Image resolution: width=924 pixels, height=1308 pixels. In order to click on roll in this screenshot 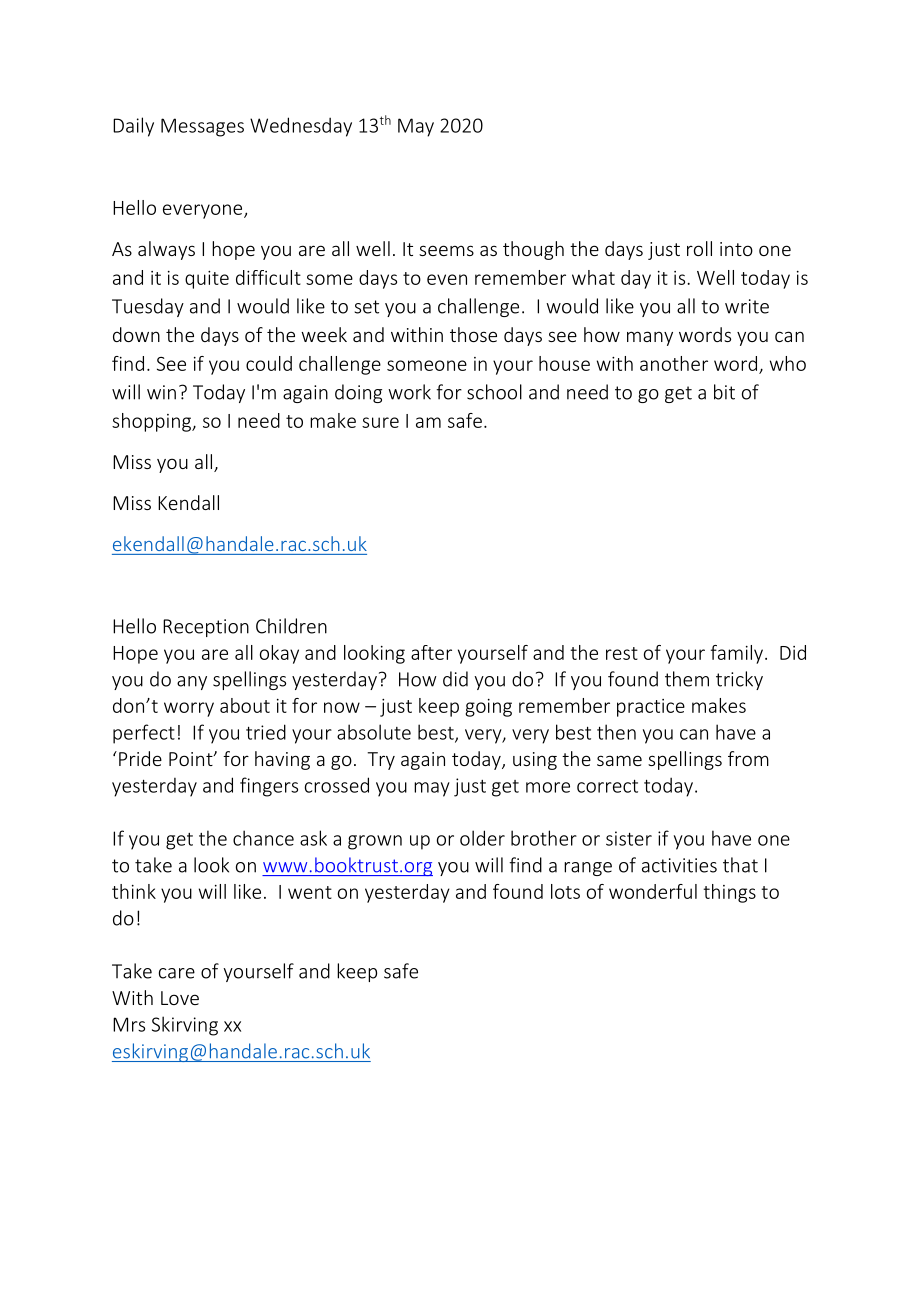, I will do `click(699, 248)`.
